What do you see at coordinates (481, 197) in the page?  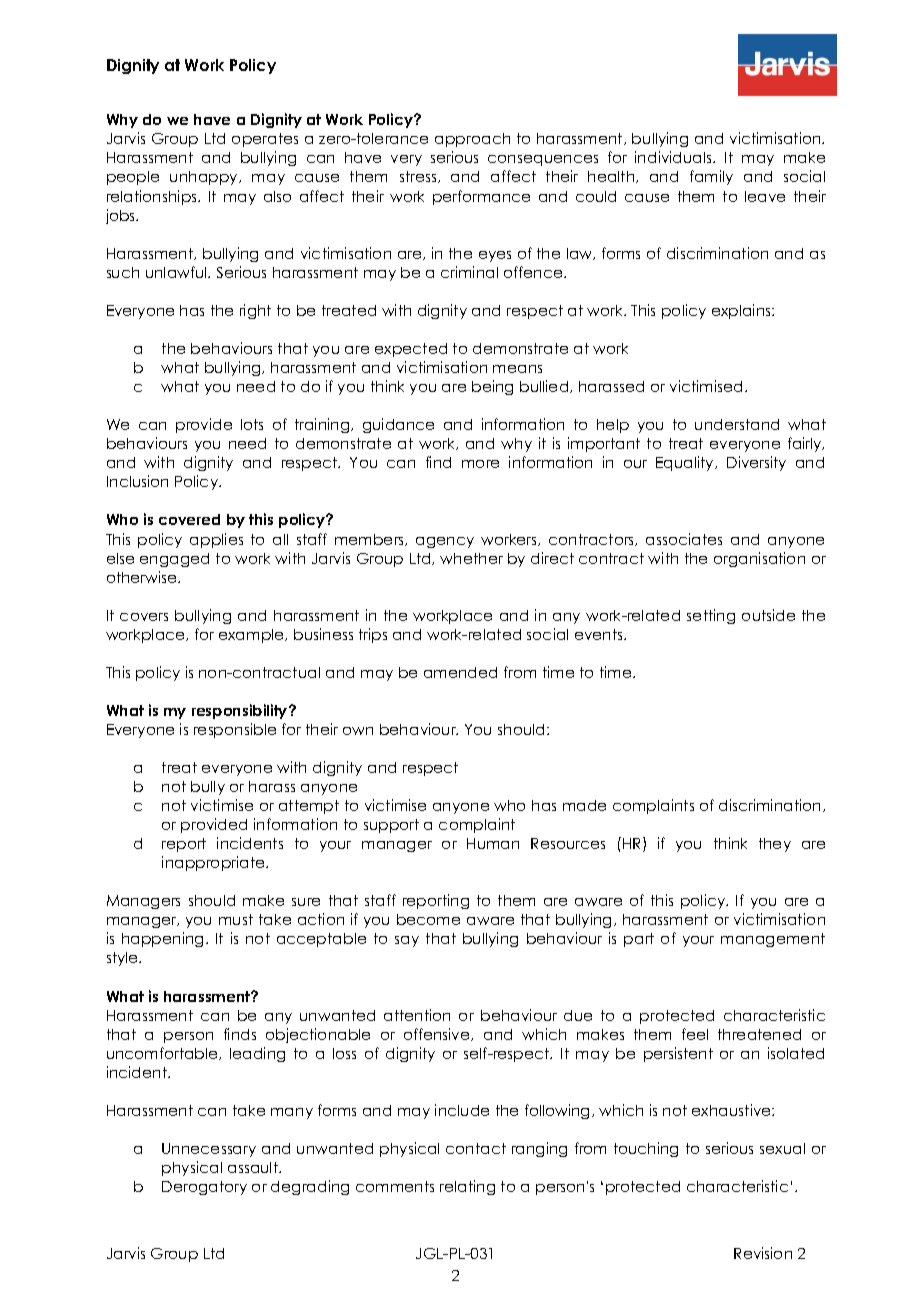 I see `performance` at bounding box center [481, 197].
